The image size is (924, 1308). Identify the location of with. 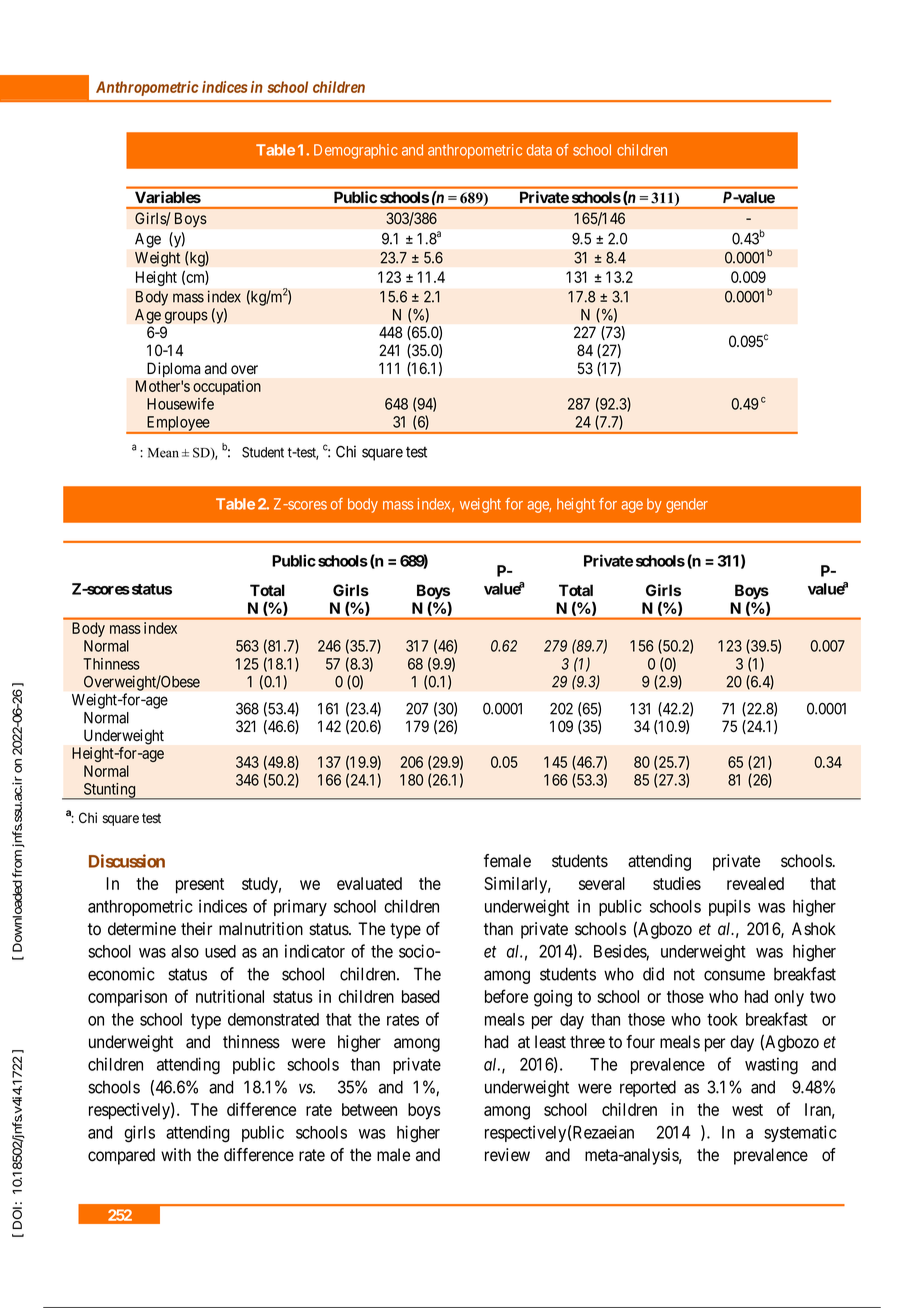
(176, 1154).
